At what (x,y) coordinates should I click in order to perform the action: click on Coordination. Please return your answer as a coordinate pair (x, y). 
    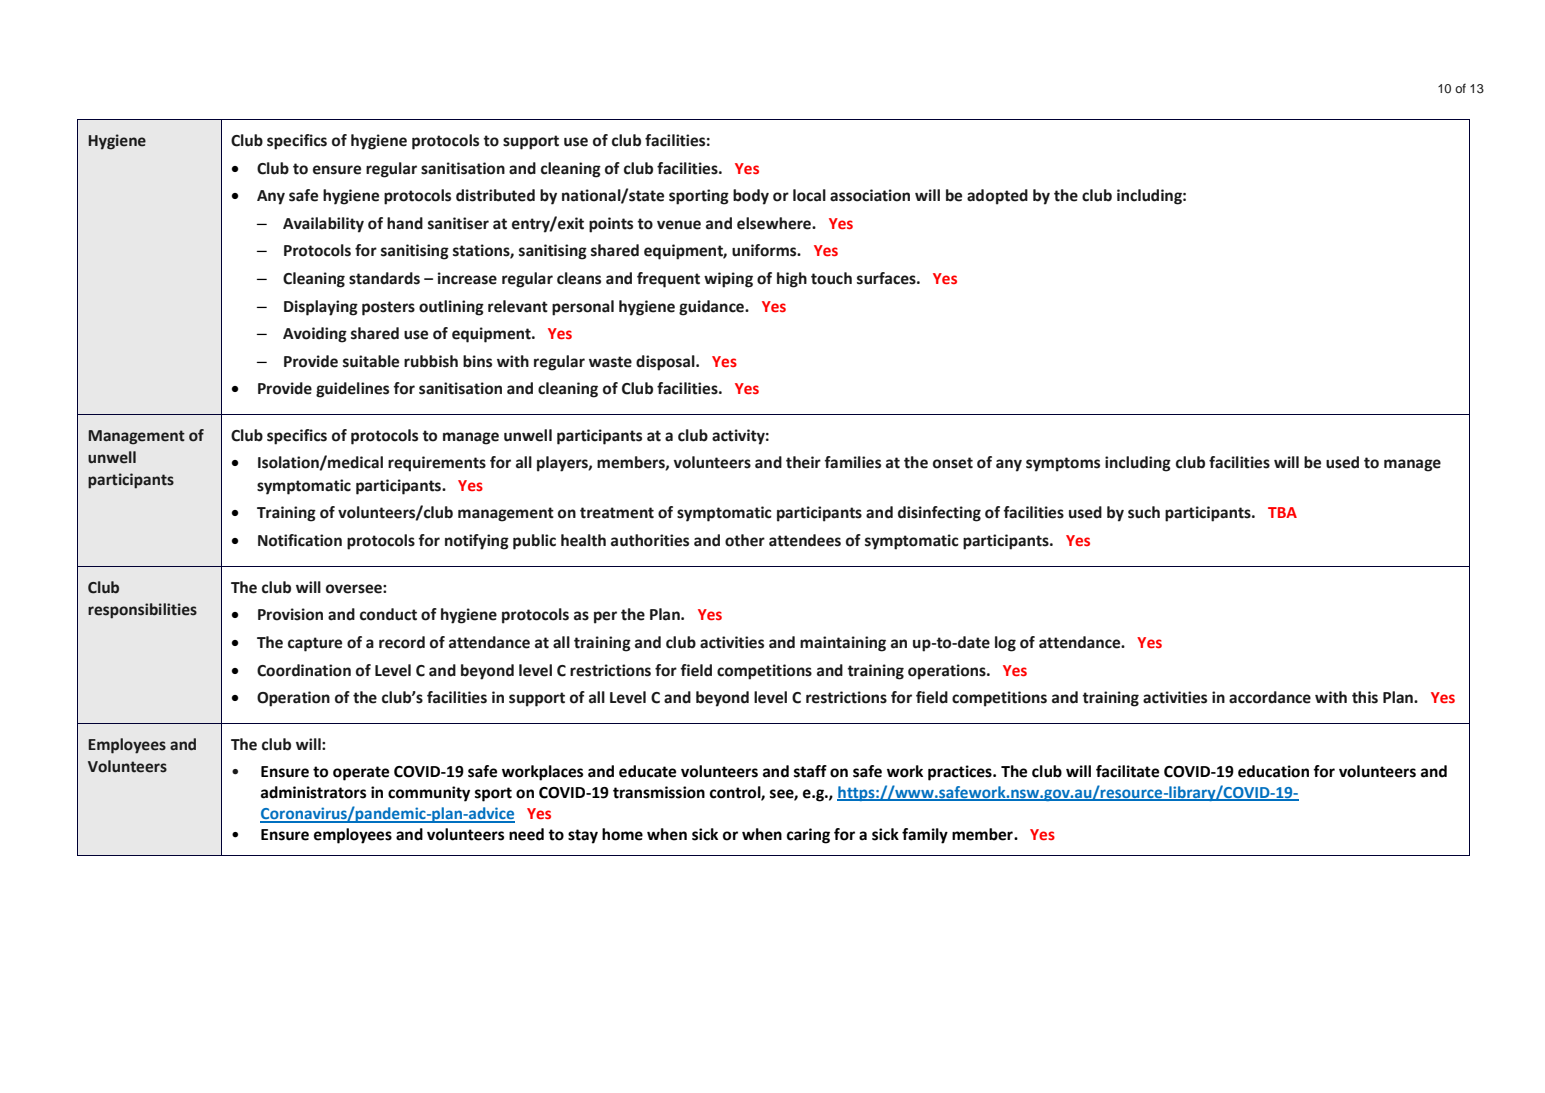
    Looking at the image, I should click on (304, 670).
